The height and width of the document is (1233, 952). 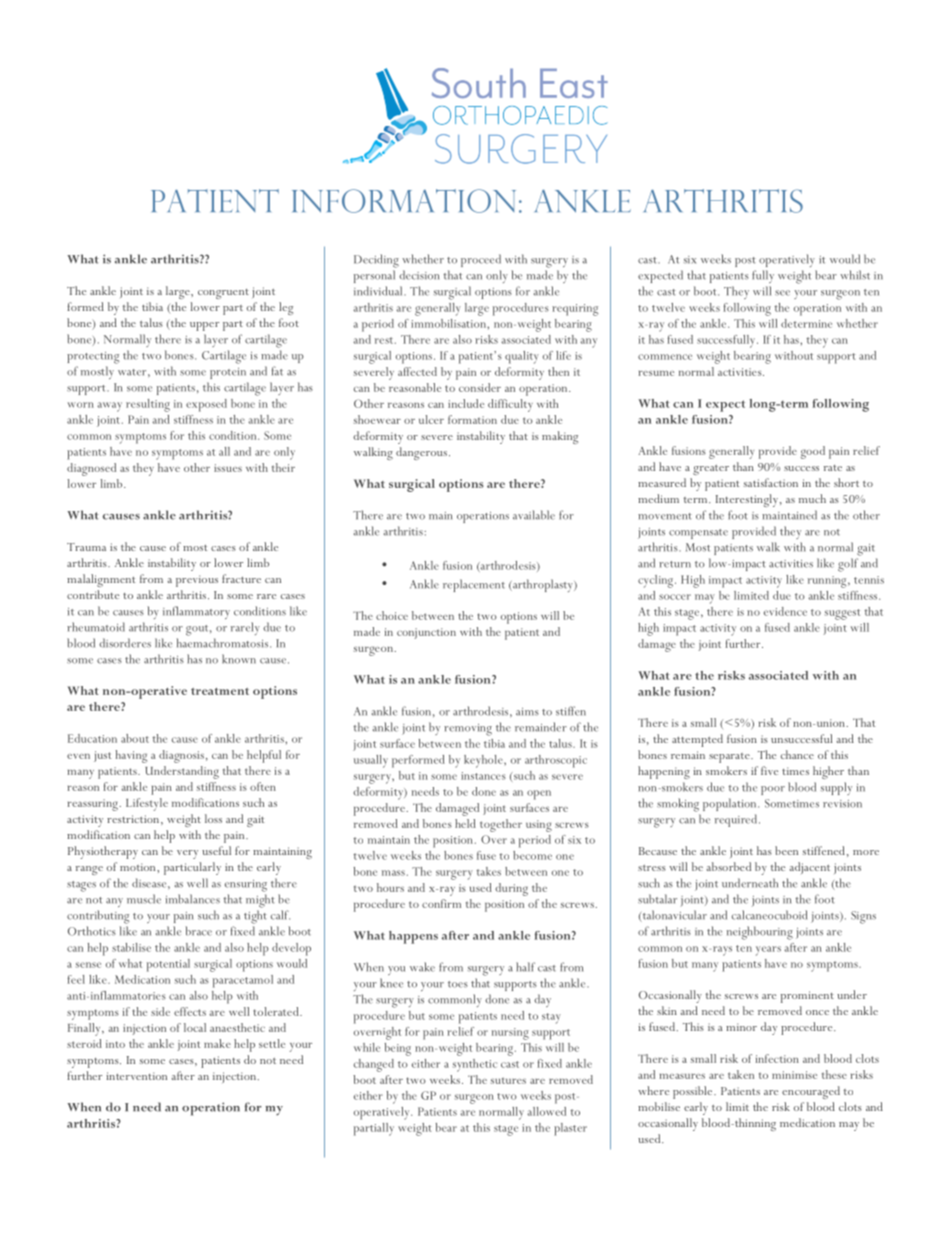 What do you see at coordinates (474, 585) in the document?
I see `replacement` at bounding box center [474, 585].
